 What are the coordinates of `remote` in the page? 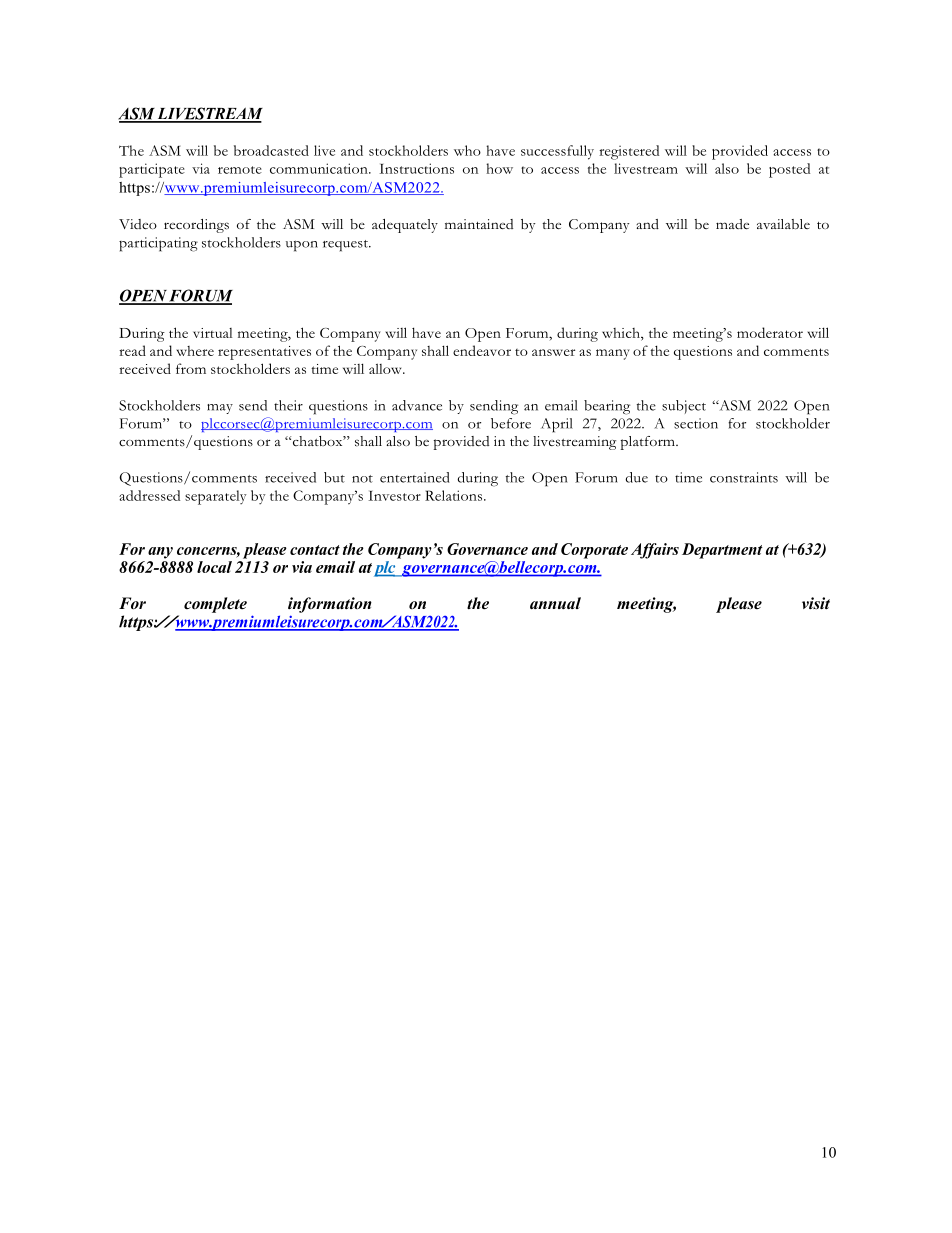 It's located at (240, 170).
